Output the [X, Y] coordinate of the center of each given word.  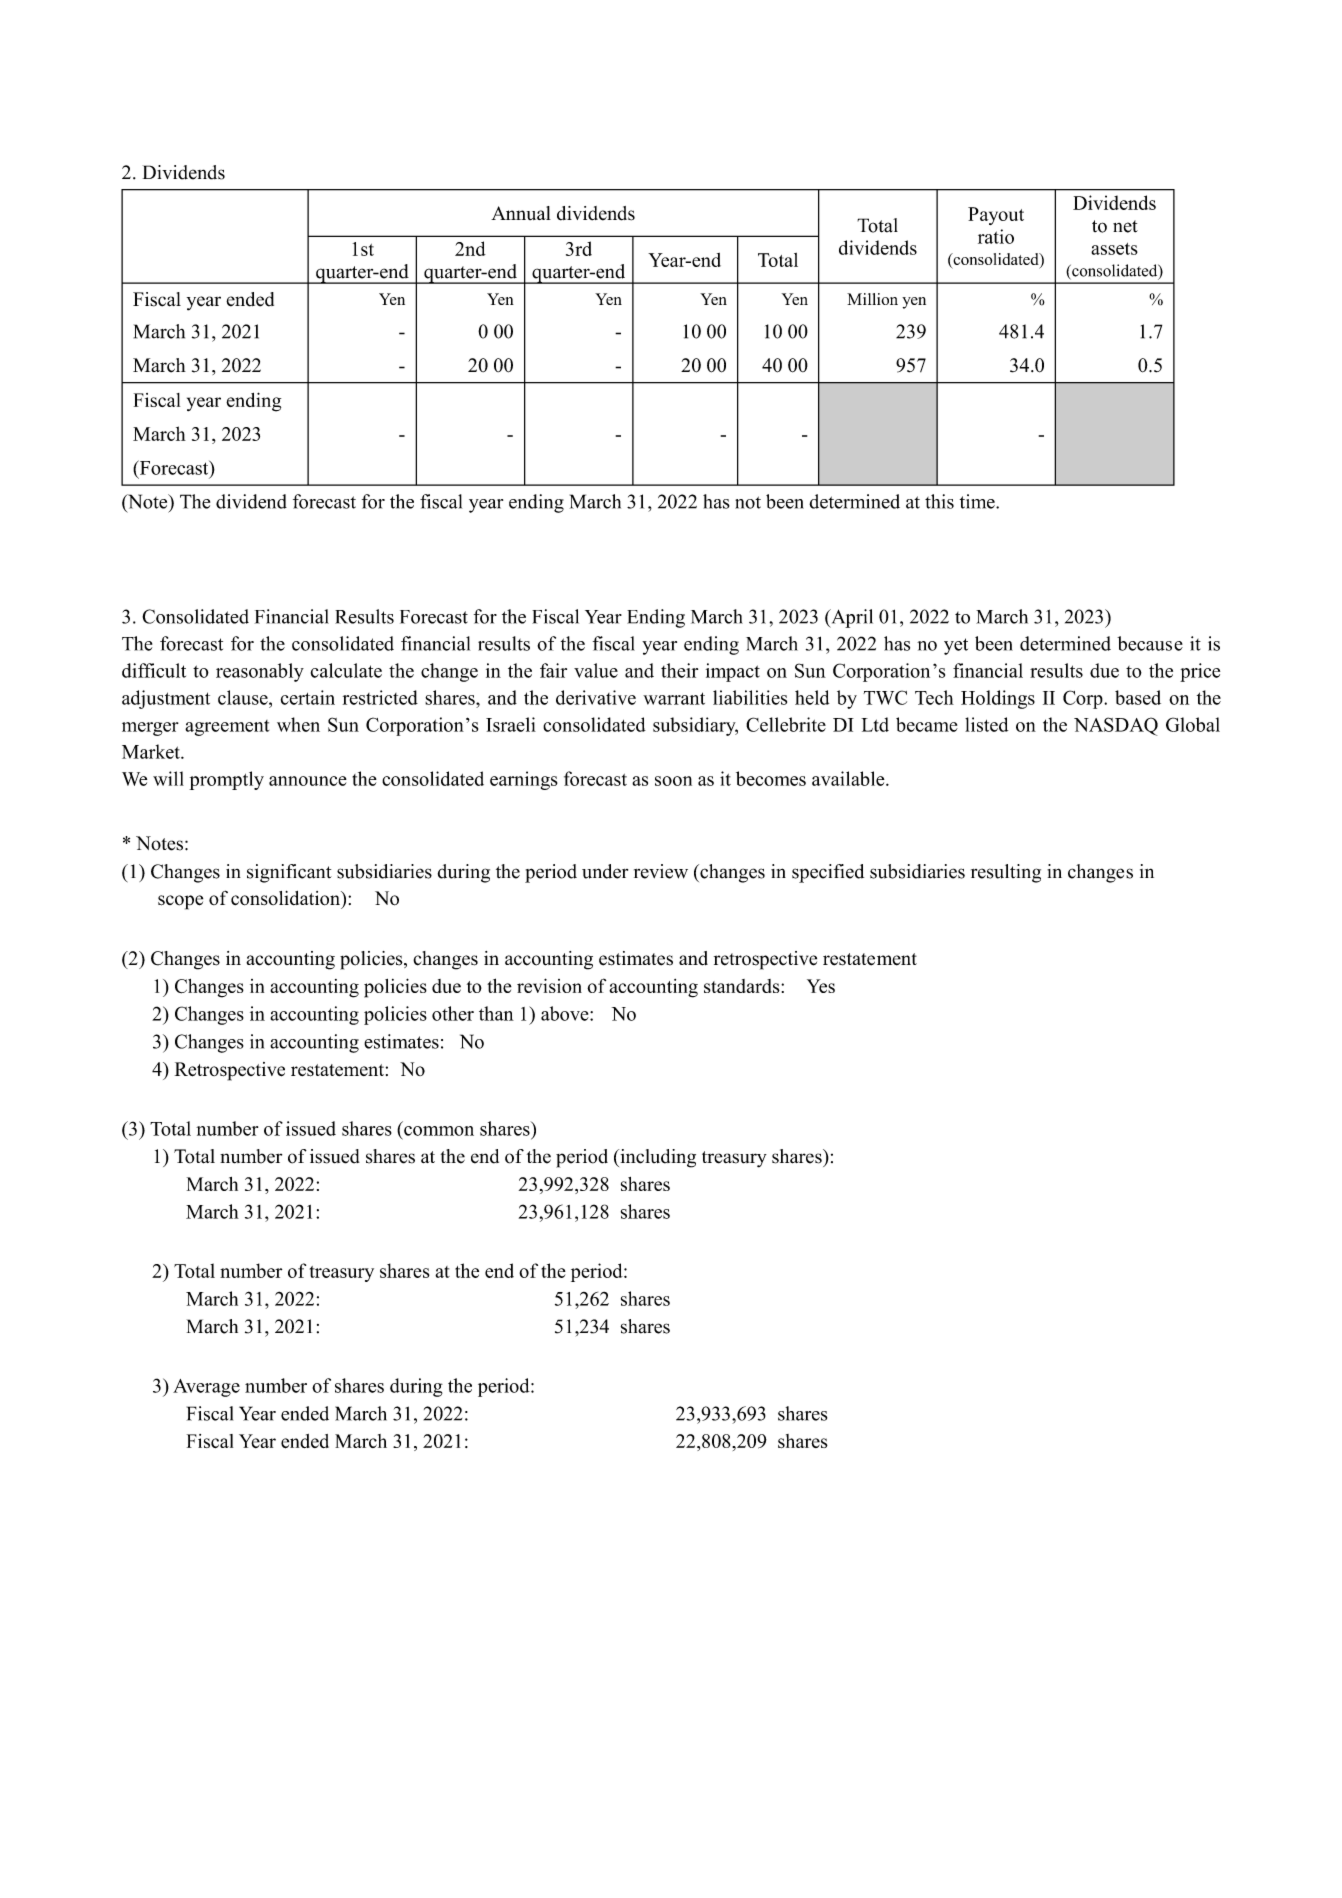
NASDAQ [1116, 726]
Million [872, 299]
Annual [521, 213]
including [657, 1158]
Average [206, 1388]
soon [673, 781]
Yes [821, 986]
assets [1114, 249]
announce [308, 781]
